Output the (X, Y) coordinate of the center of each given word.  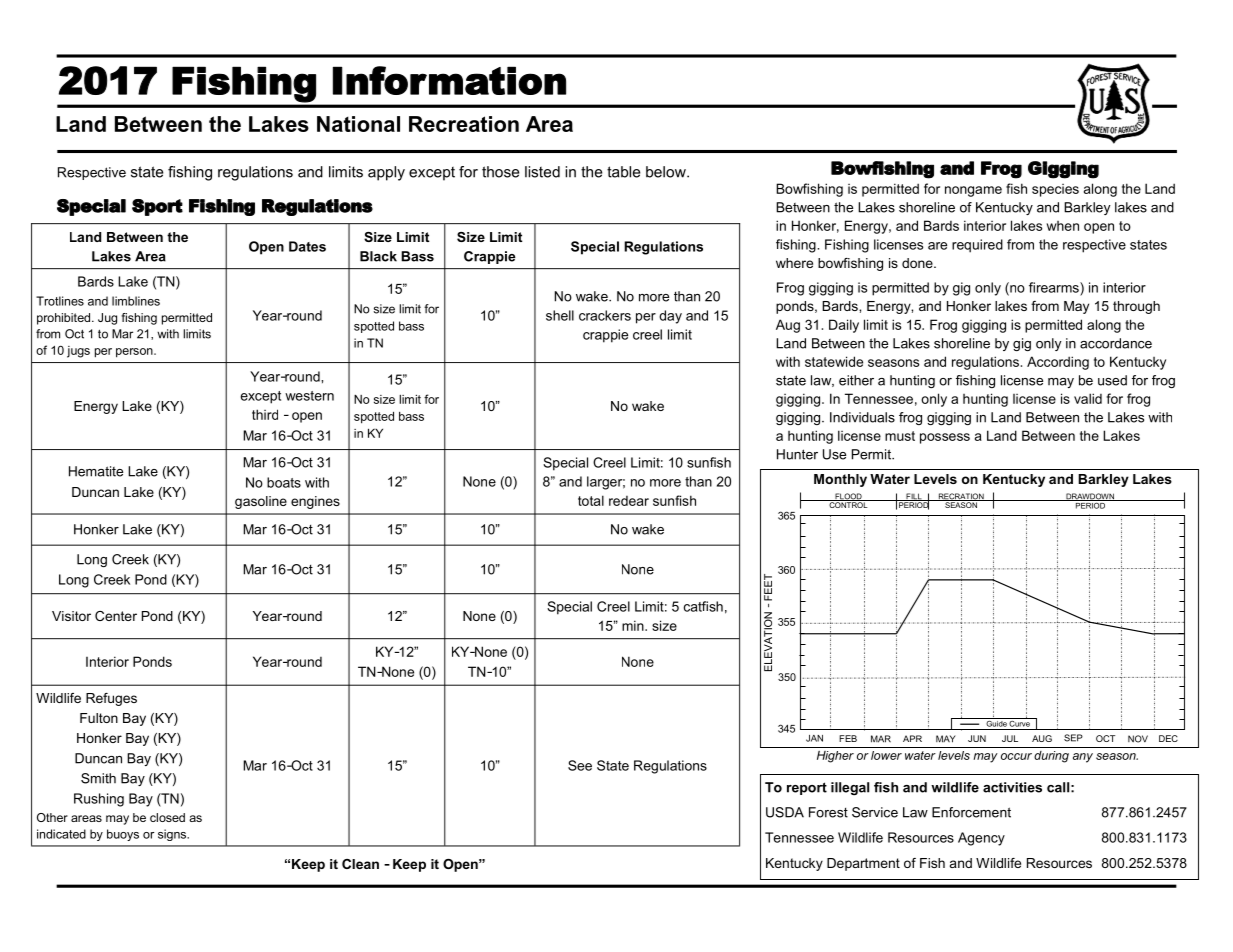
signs (173, 835)
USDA (785, 812)
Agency (981, 839)
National (358, 124)
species (1055, 190)
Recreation (464, 124)
